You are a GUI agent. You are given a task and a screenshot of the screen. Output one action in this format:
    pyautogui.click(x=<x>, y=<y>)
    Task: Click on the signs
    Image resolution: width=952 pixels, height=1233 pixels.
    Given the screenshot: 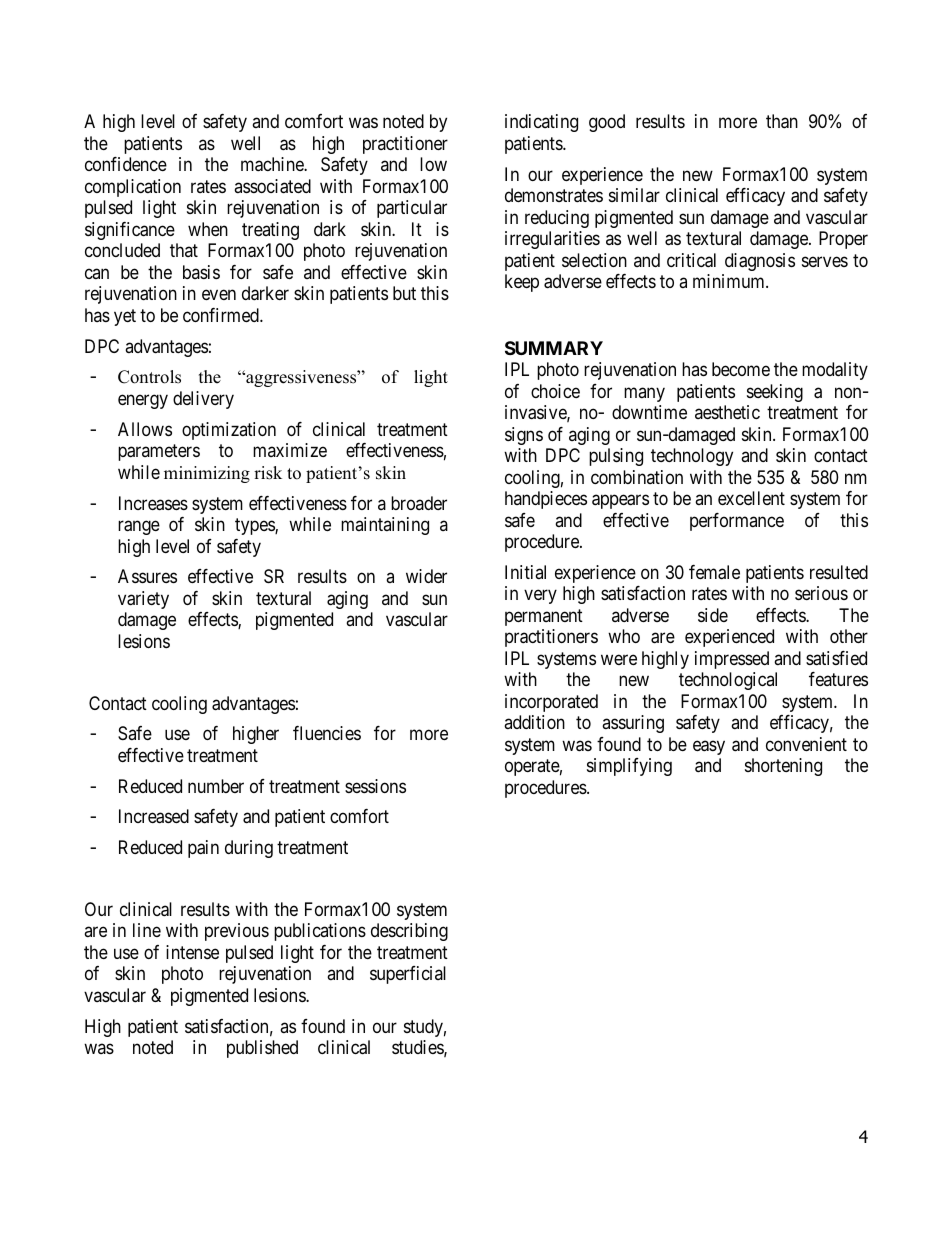 What is the action you would take?
    pyautogui.click(x=524, y=436)
